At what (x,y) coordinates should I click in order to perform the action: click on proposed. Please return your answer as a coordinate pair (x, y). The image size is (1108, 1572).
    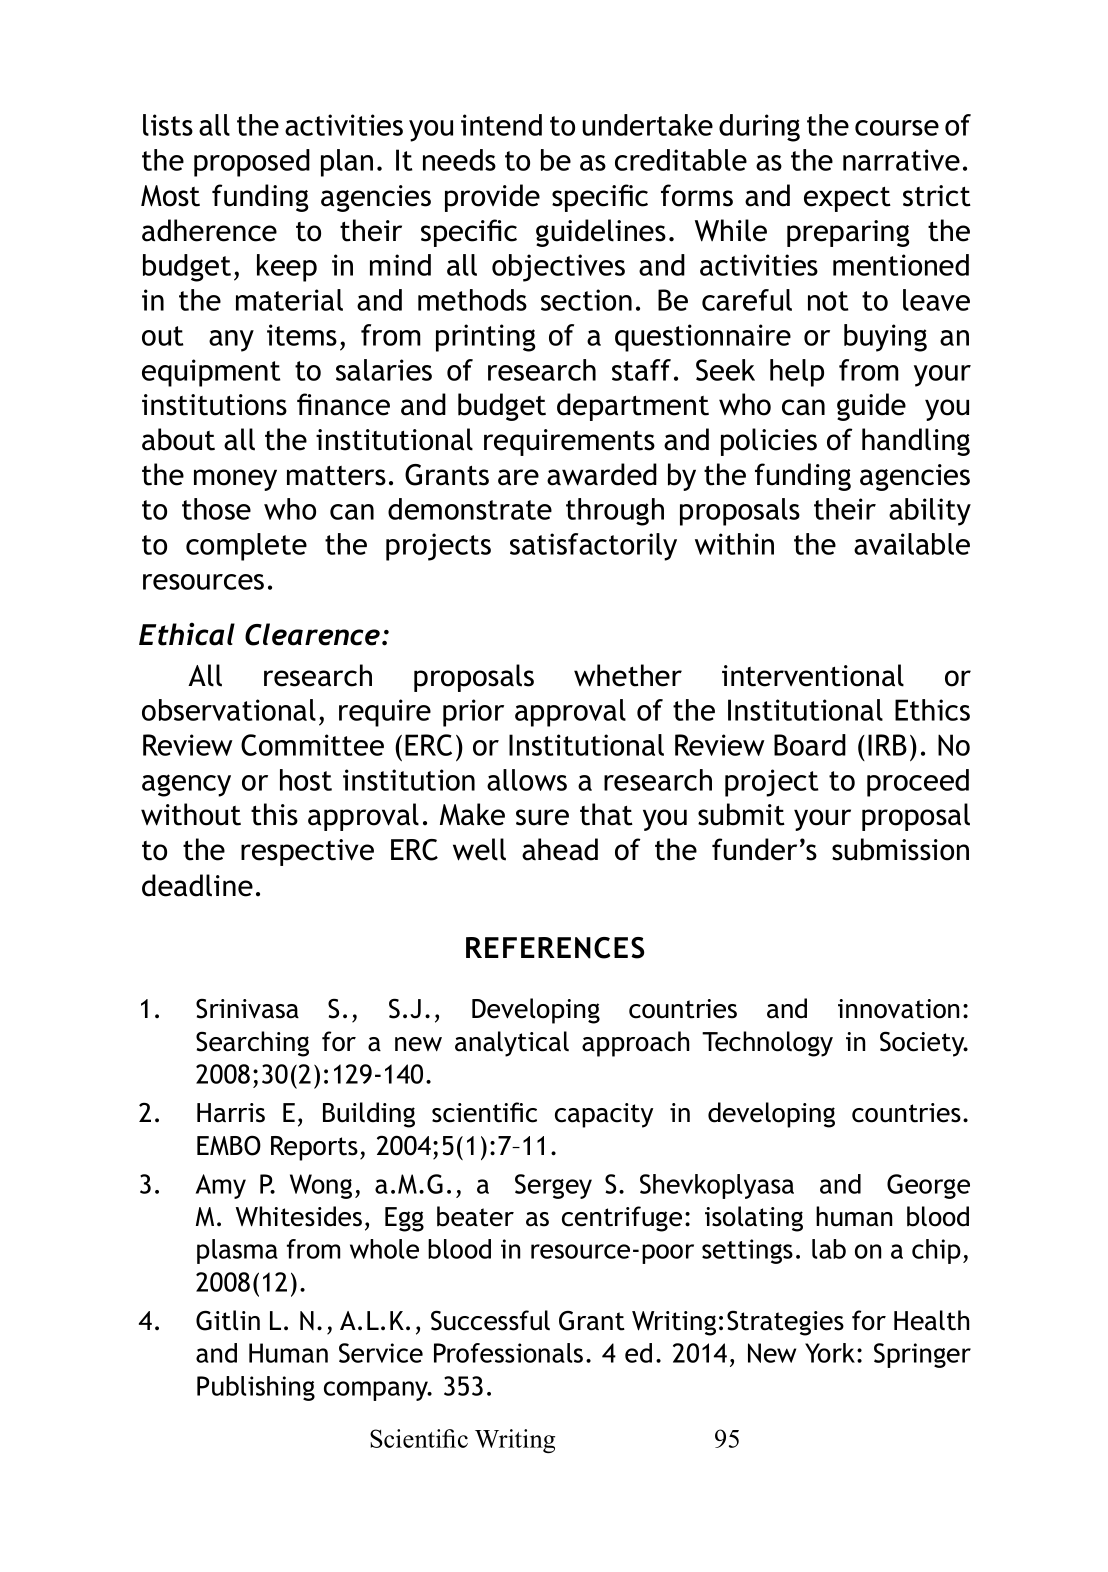
    Looking at the image, I should click on (252, 163).
